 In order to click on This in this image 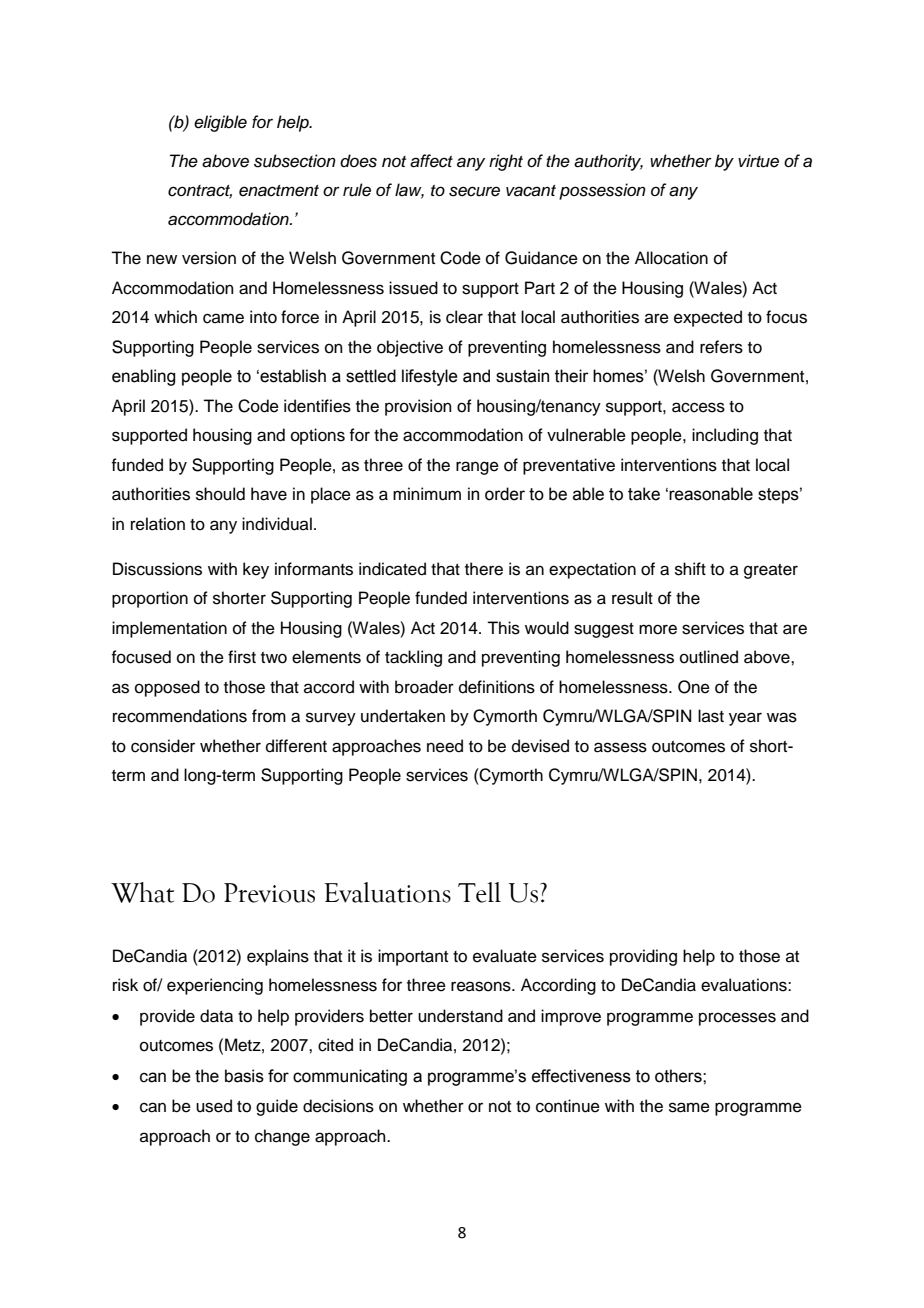, I will do `click(503, 628)`.
